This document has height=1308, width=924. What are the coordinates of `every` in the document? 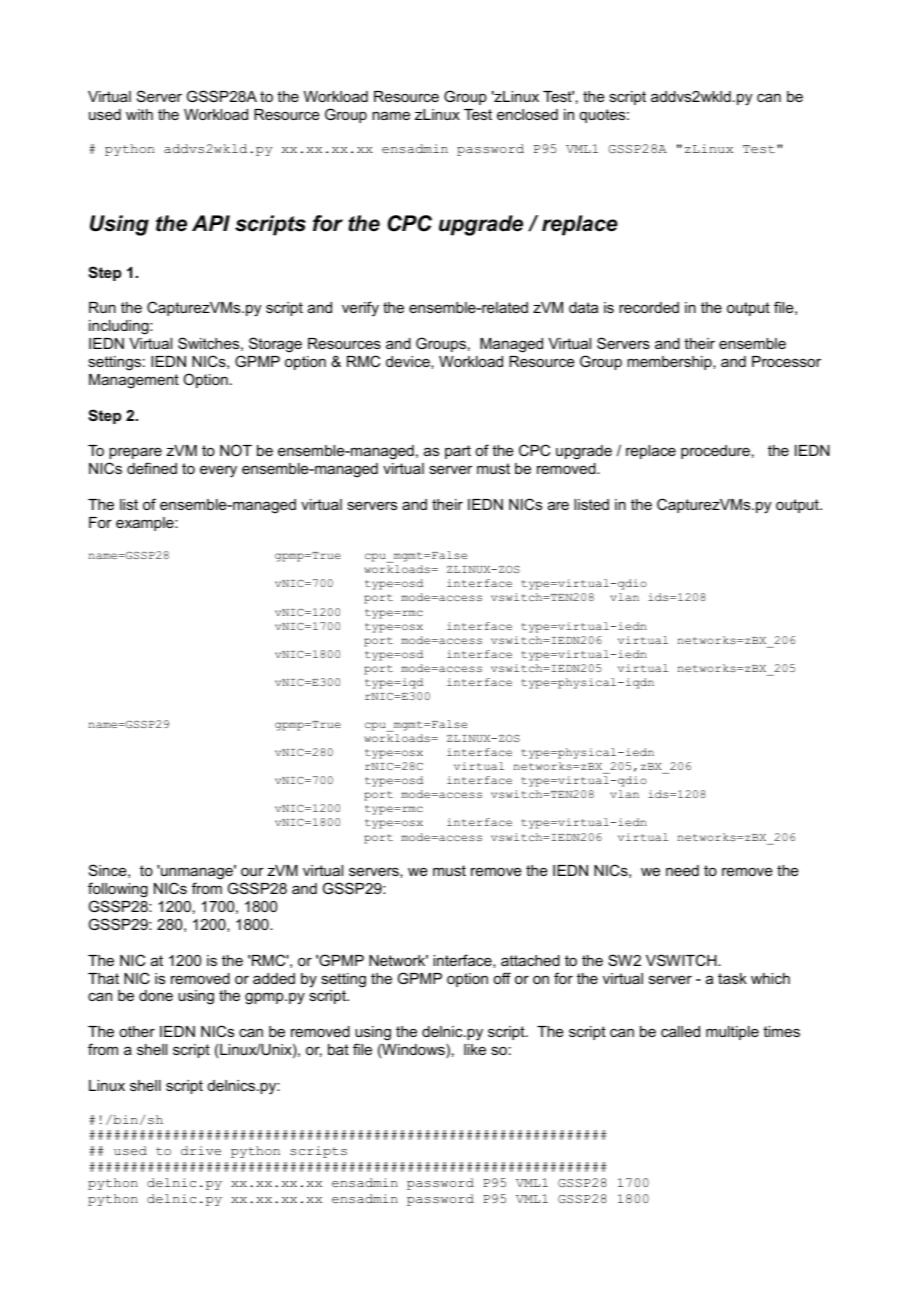 It's located at (218, 471).
